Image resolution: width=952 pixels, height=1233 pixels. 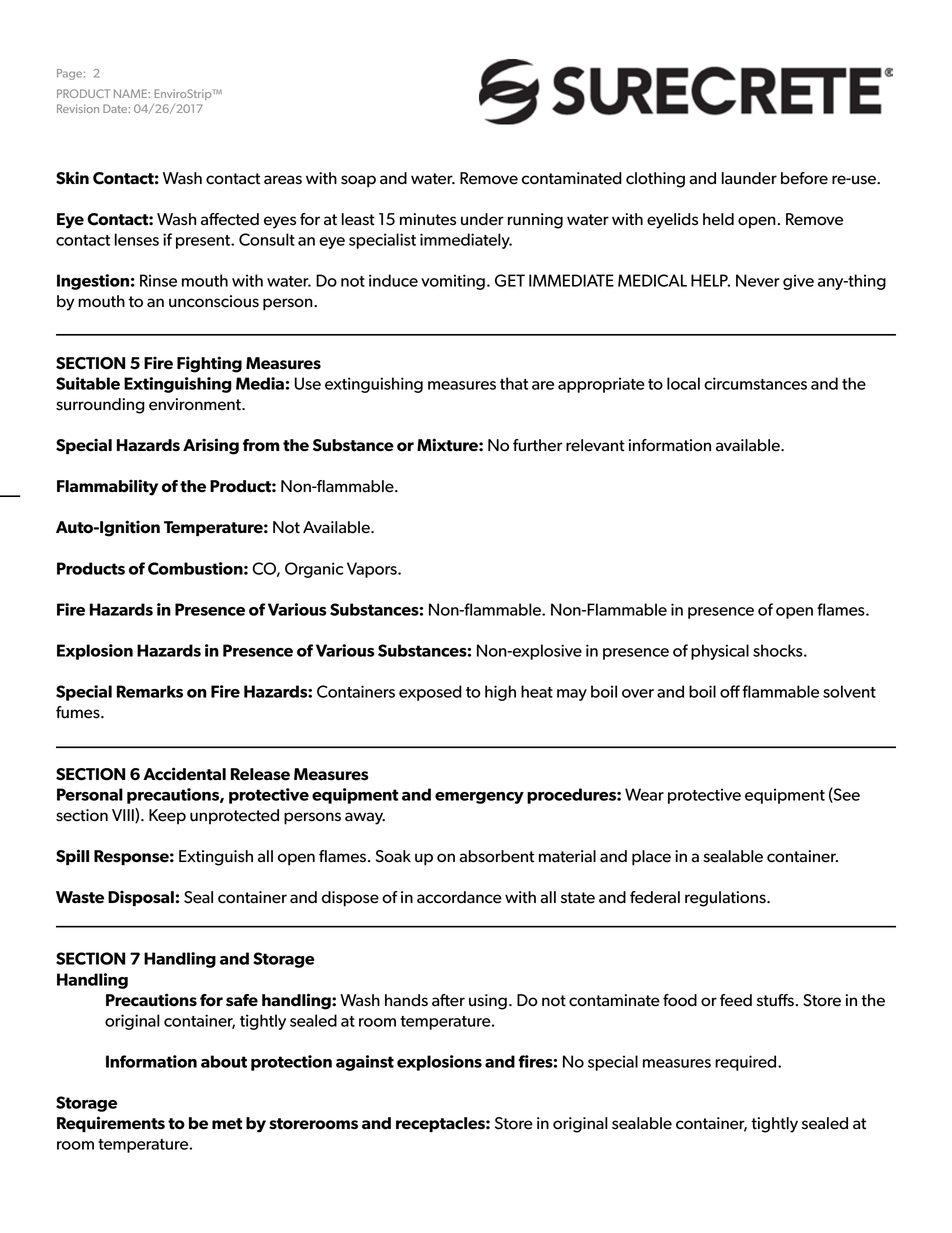 What do you see at coordinates (107, 487) in the screenshot?
I see `Flammability` at bounding box center [107, 487].
